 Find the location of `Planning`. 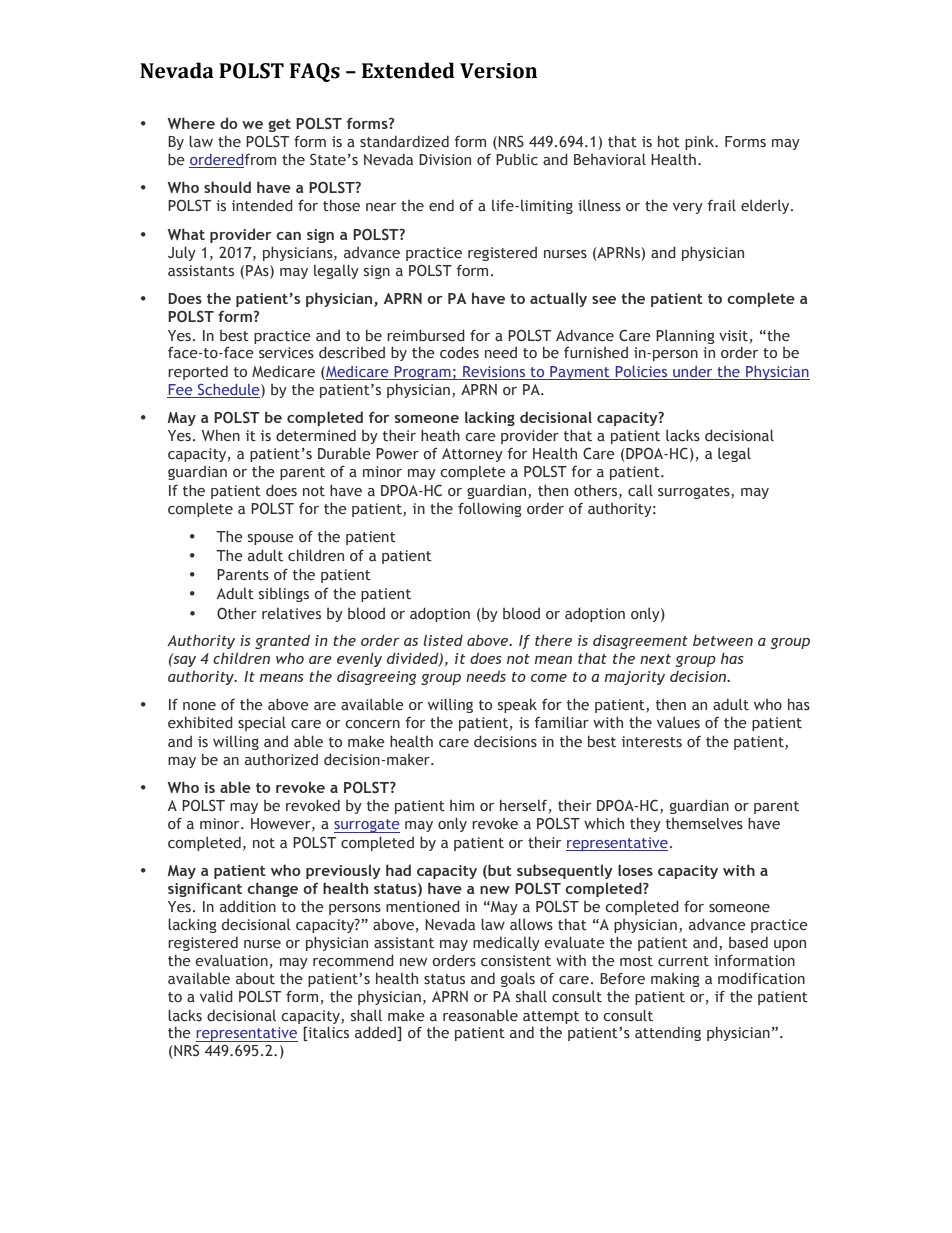

Planning is located at coordinates (685, 337).
